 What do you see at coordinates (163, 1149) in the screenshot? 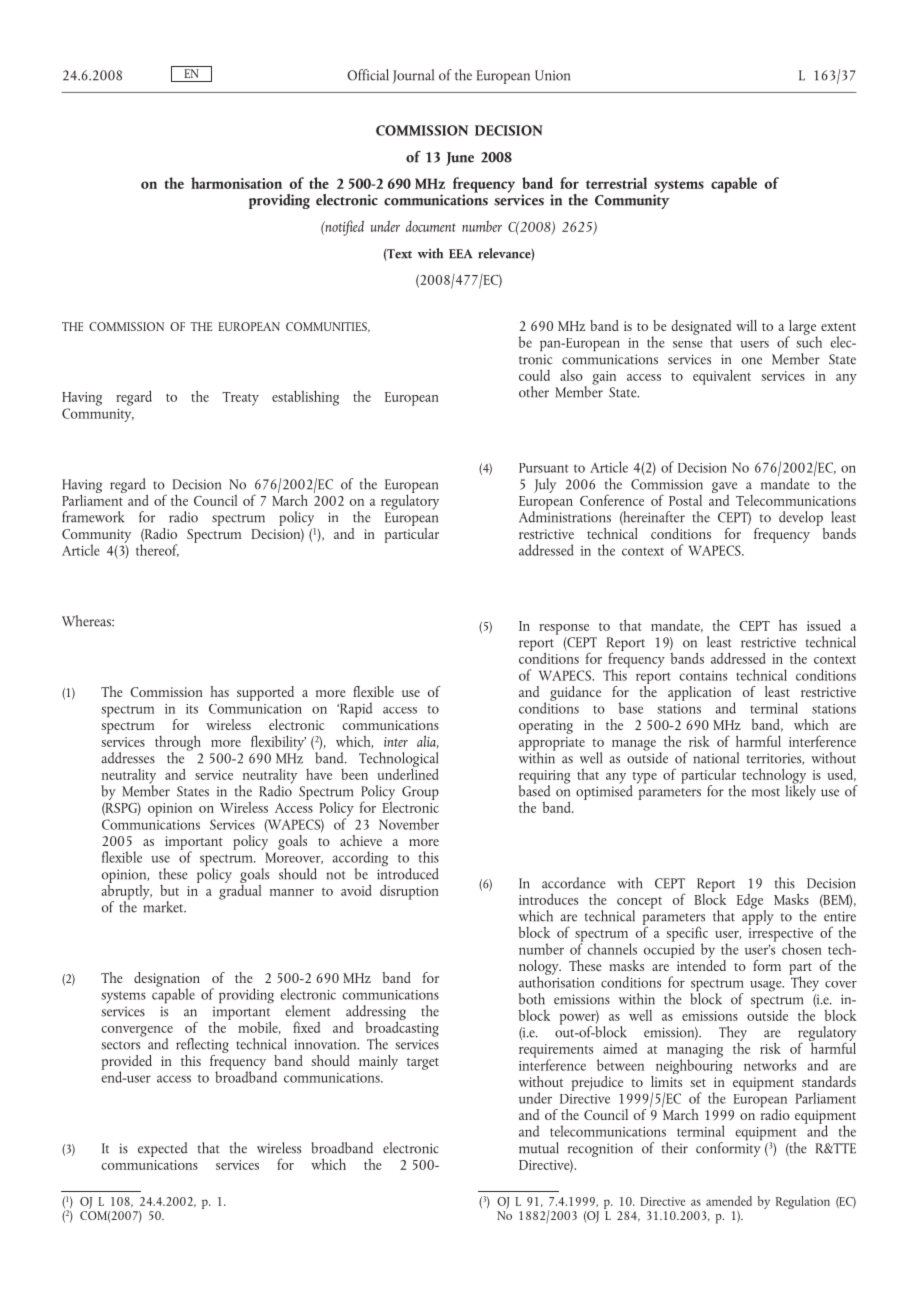
I see `expected` at bounding box center [163, 1149].
